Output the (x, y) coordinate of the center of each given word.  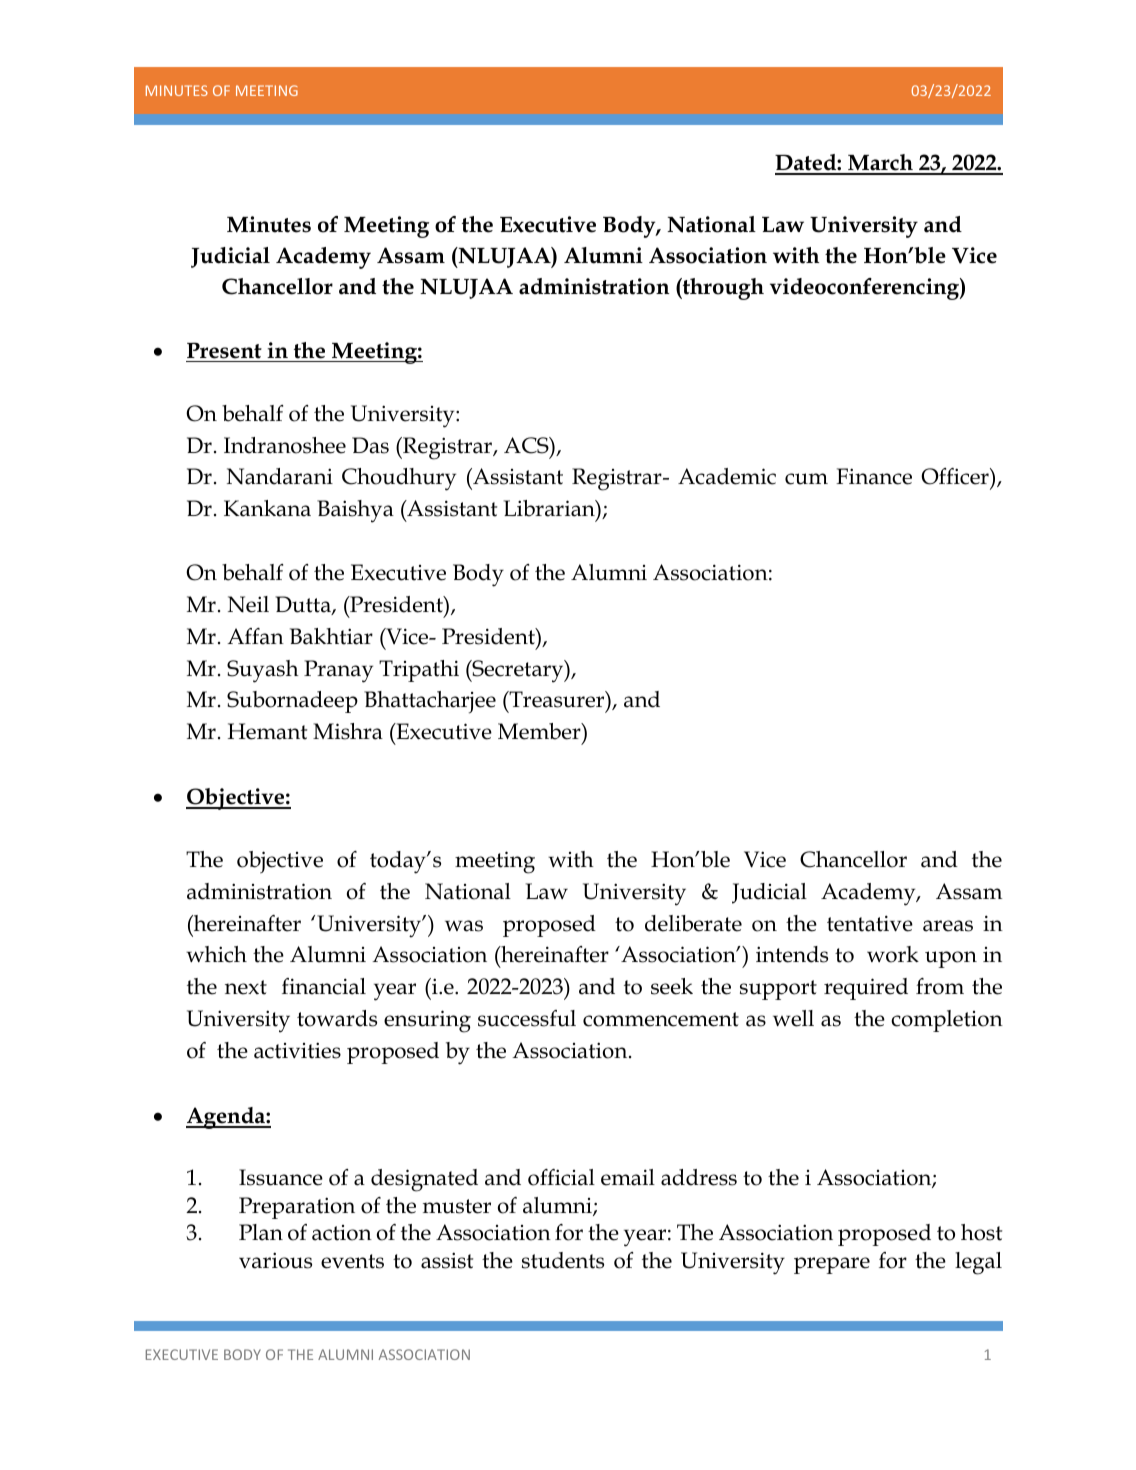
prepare (832, 1265)
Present (224, 350)
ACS (527, 445)
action (342, 1233)
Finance (874, 476)
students (563, 1260)
